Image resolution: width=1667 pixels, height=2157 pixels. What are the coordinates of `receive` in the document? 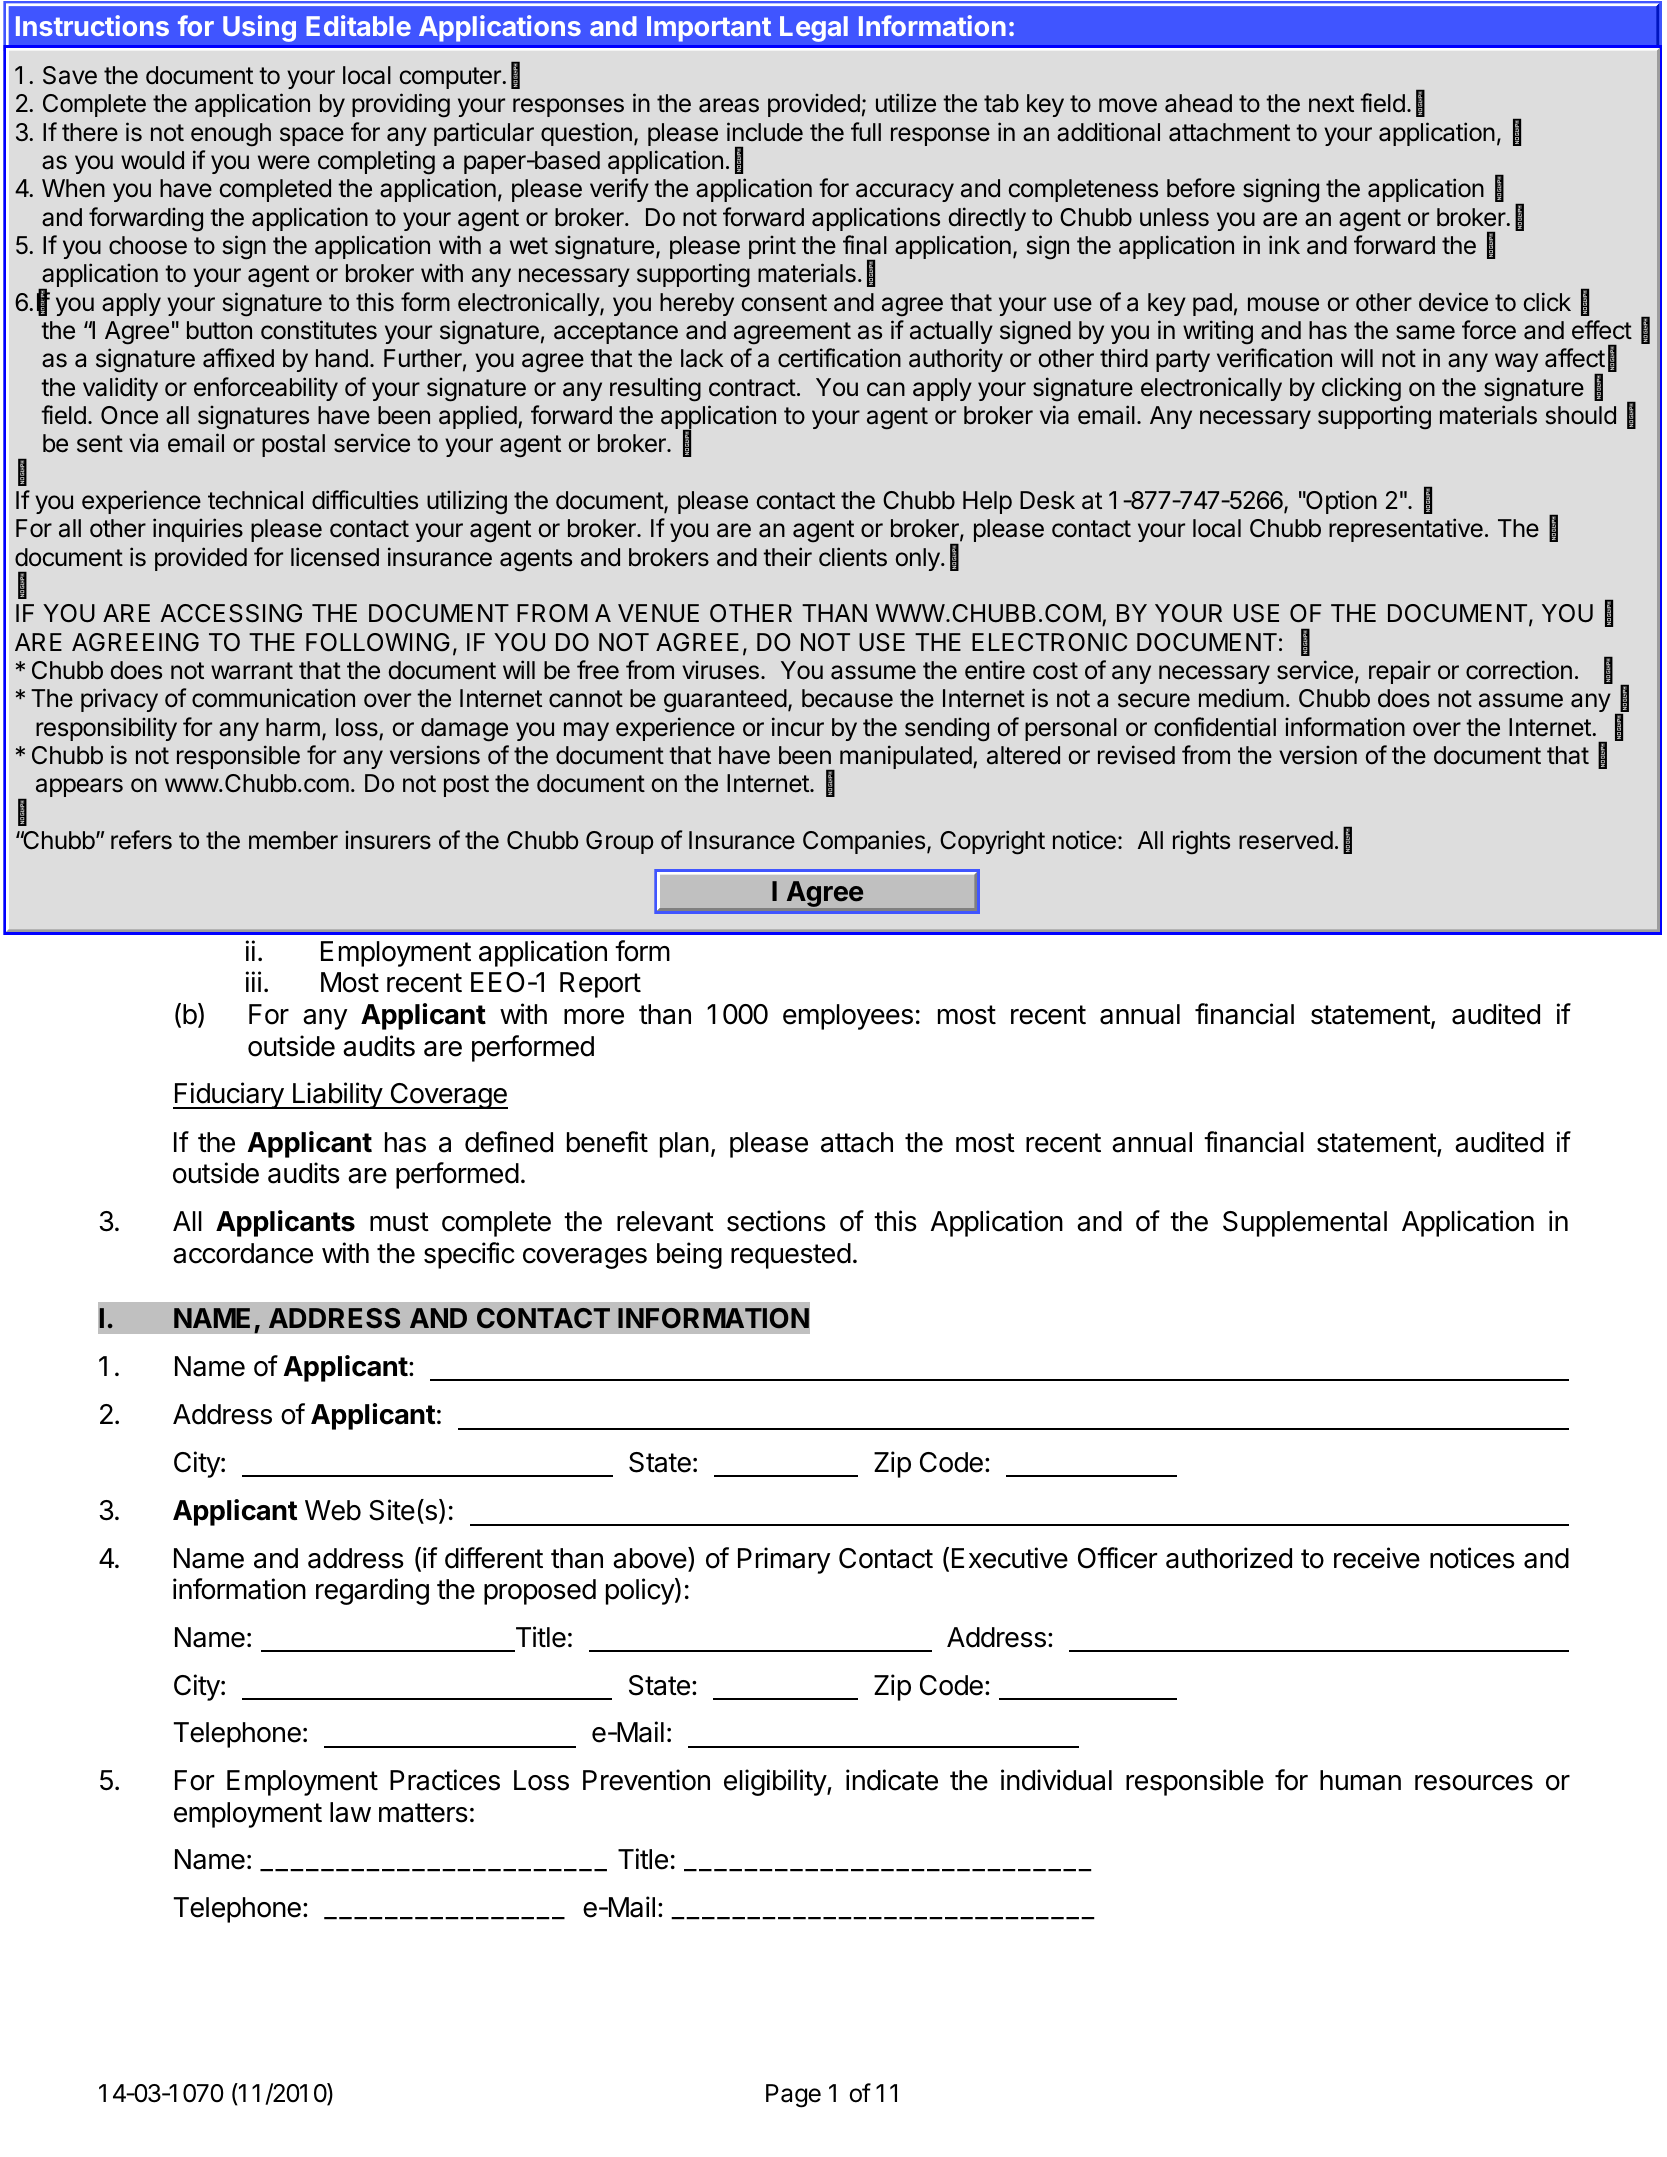 It's located at (1377, 1558).
